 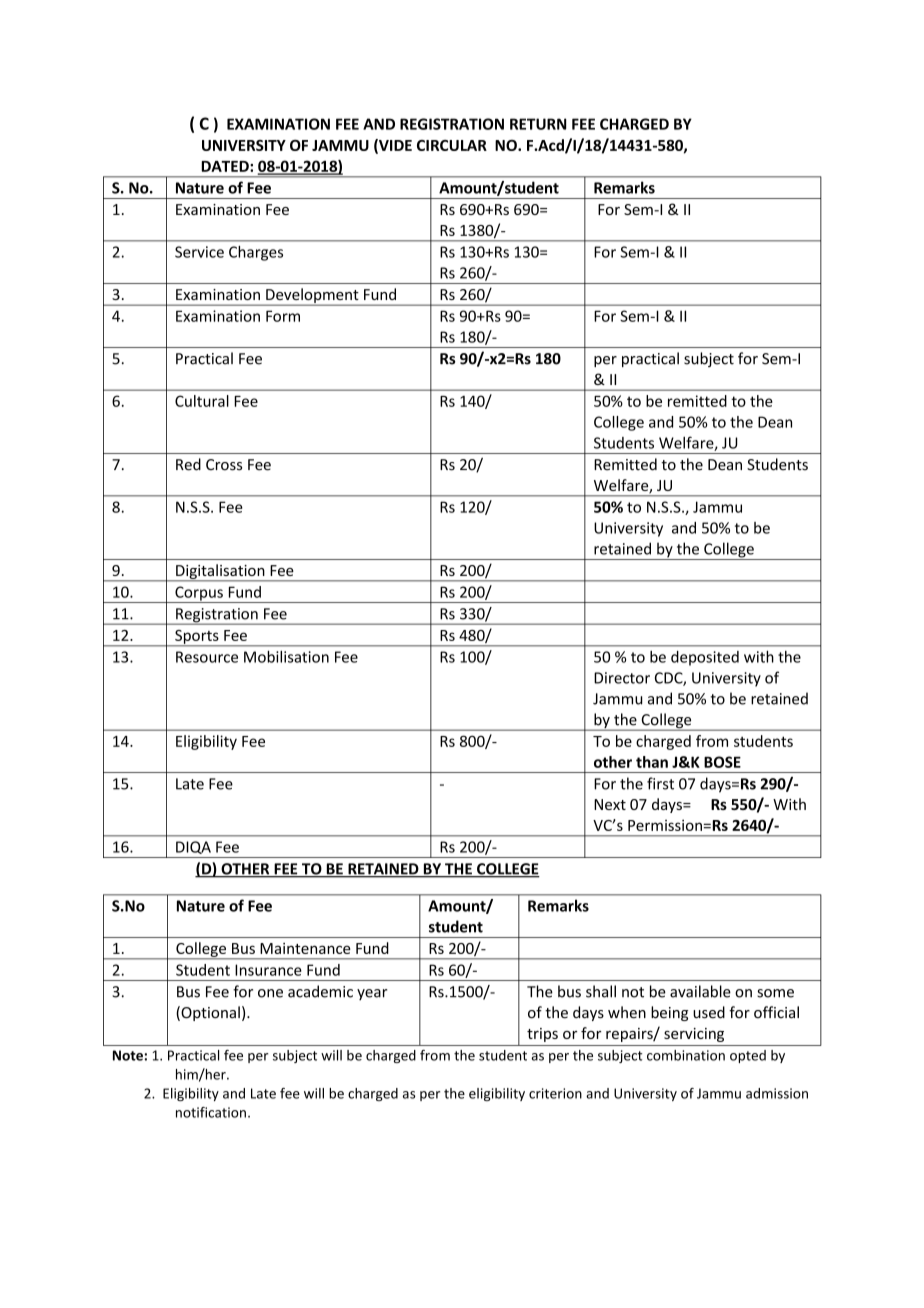 What do you see at coordinates (199, 252) in the page?
I see `Service` at bounding box center [199, 252].
